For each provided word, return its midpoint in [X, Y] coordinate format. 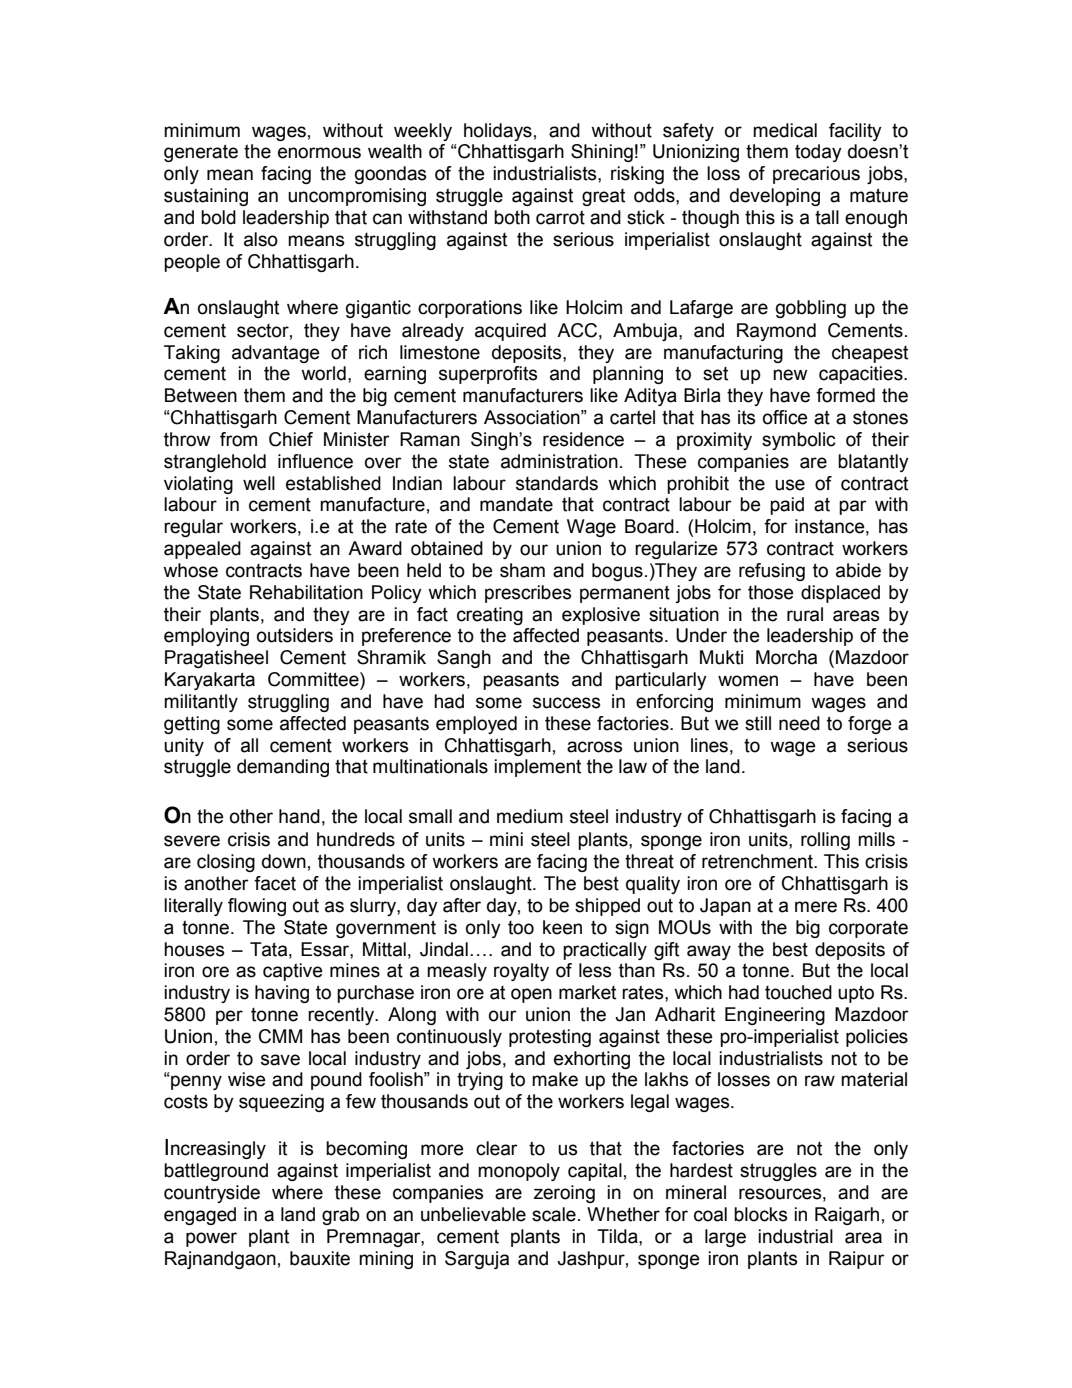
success [566, 703]
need [799, 723]
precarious [816, 175]
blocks [760, 1214]
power [211, 1239]
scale [554, 1214]
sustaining [206, 197]
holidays [498, 132]
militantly [201, 703]
